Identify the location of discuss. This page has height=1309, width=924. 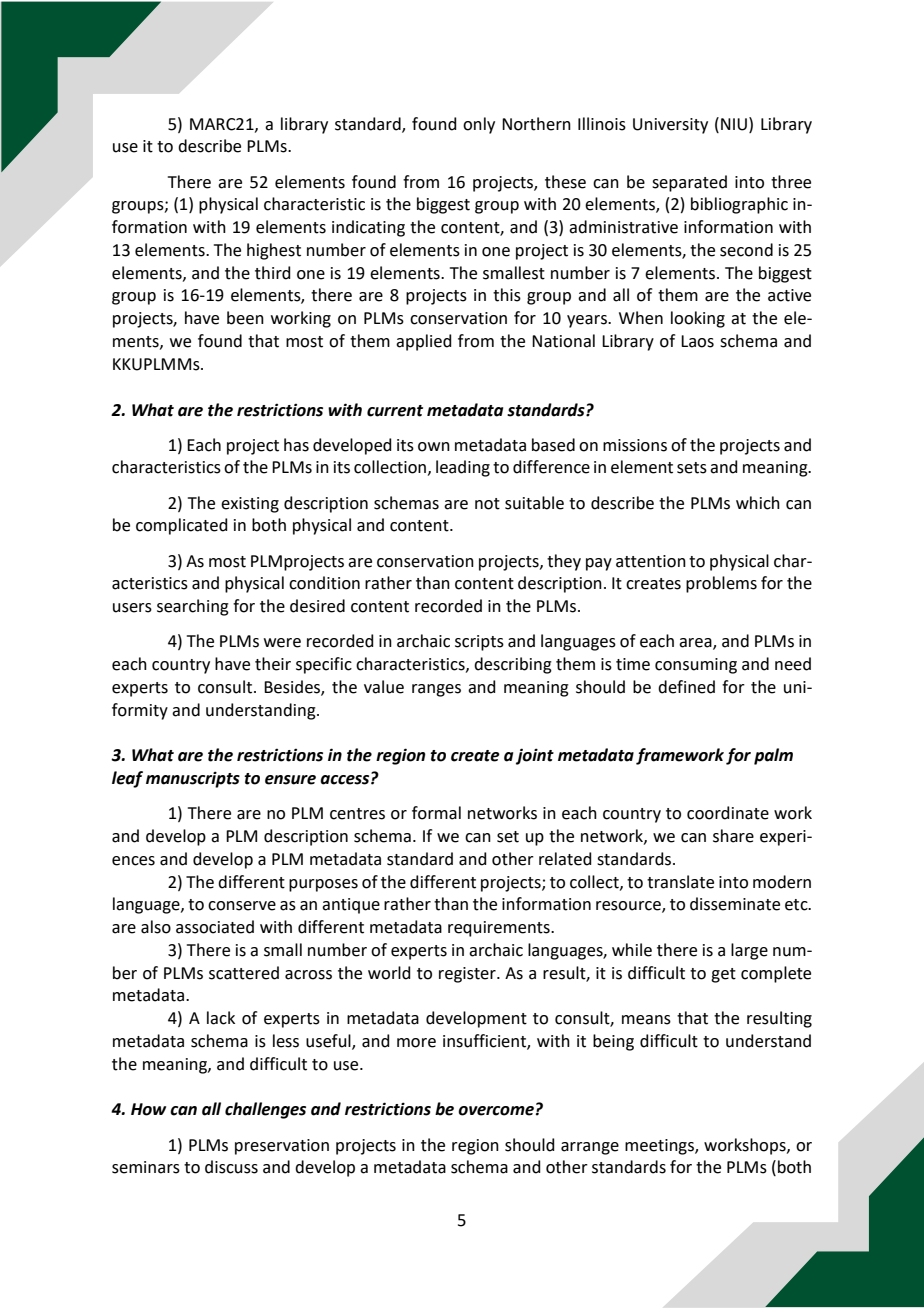
(231, 1167).
